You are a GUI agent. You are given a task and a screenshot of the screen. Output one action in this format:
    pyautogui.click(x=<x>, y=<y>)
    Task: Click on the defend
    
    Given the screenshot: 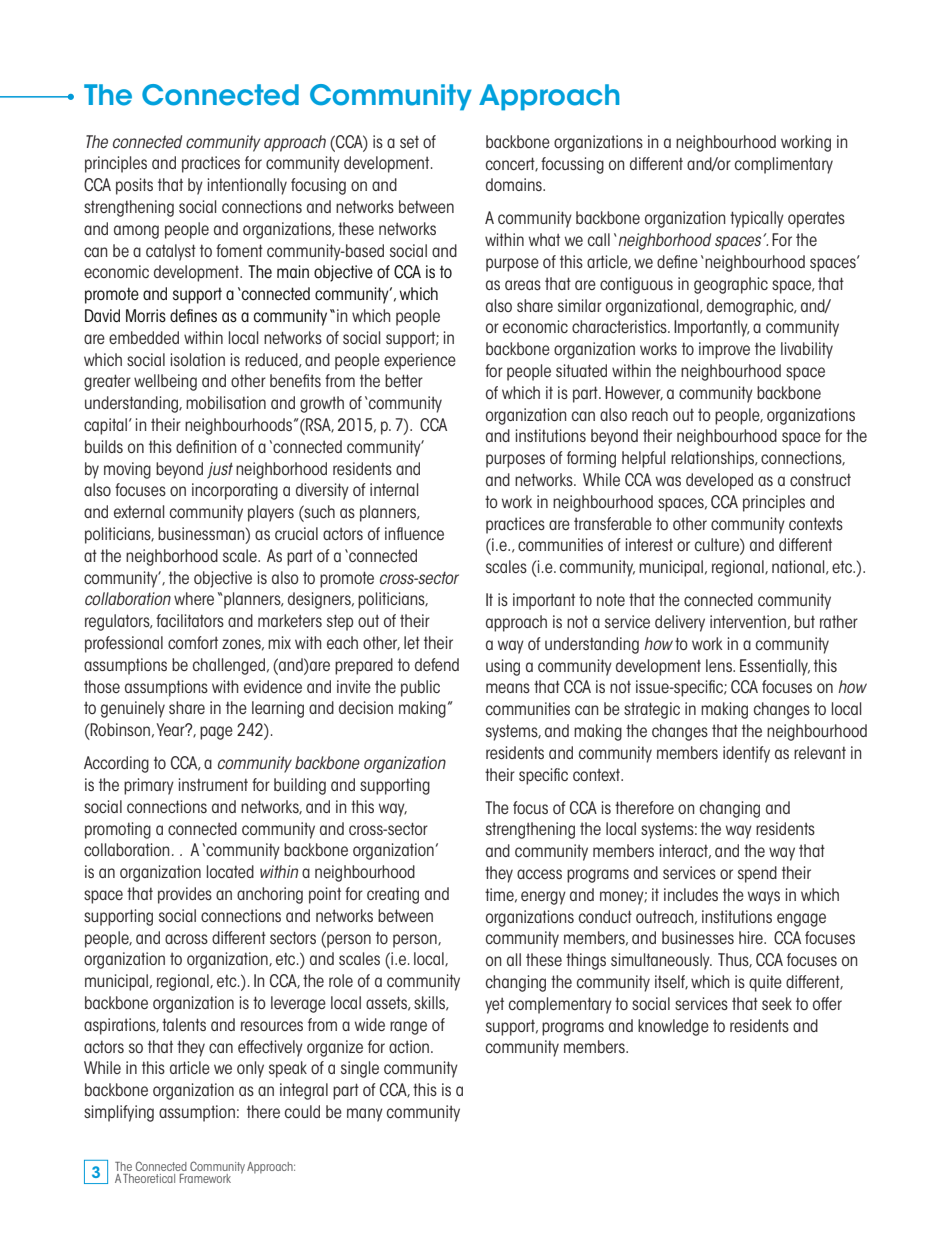 What is the action you would take?
    pyautogui.click(x=437, y=664)
